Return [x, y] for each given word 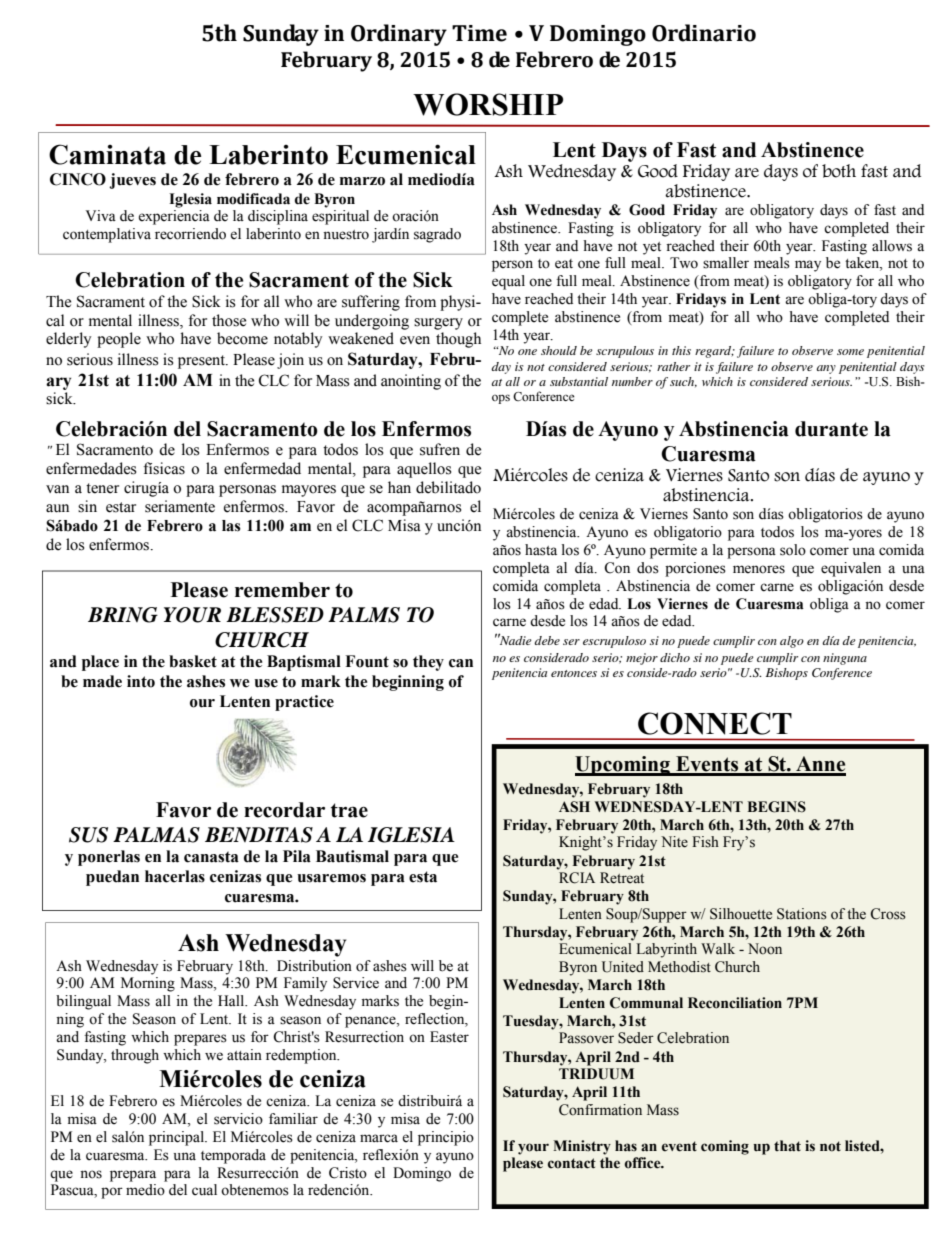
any [826, 369]
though [458, 340]
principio [446, 1138]
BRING [123, 615]
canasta [211, 857]
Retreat [622, 878]
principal [177, 1138]
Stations [802, 914]
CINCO [78, 179]
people [119, 340]
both [839, 171]
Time [479, 33]
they [428, 663]
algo [792, 642]
